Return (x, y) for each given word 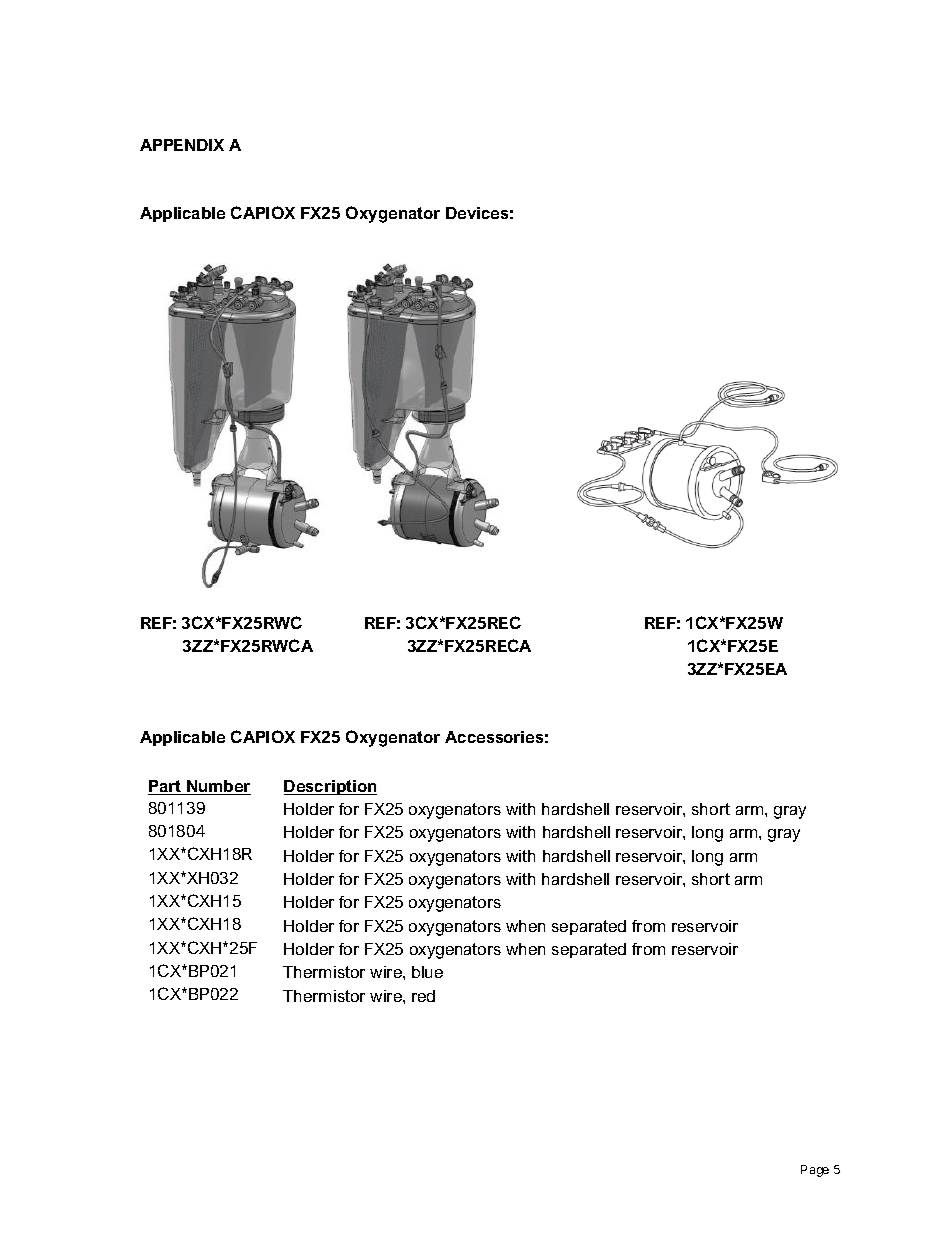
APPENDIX (182, 145)
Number (218, 787)
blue (427, 972)
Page (815, 1171)
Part (166, 787)
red (423, 996)
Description (330, 787)
